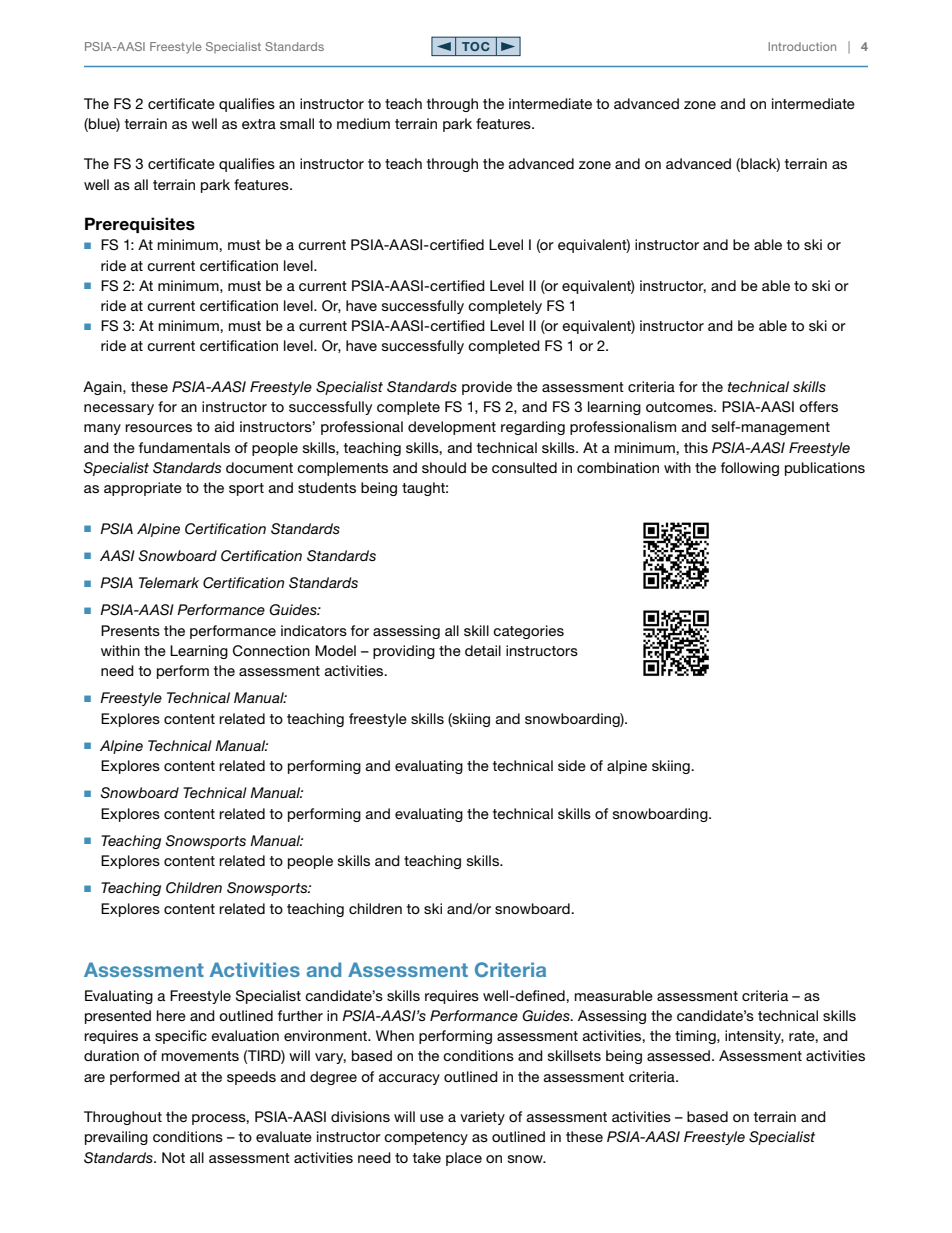  Describe the element at coordinates (130, 630) in the page. I see `Presents` at that location.
